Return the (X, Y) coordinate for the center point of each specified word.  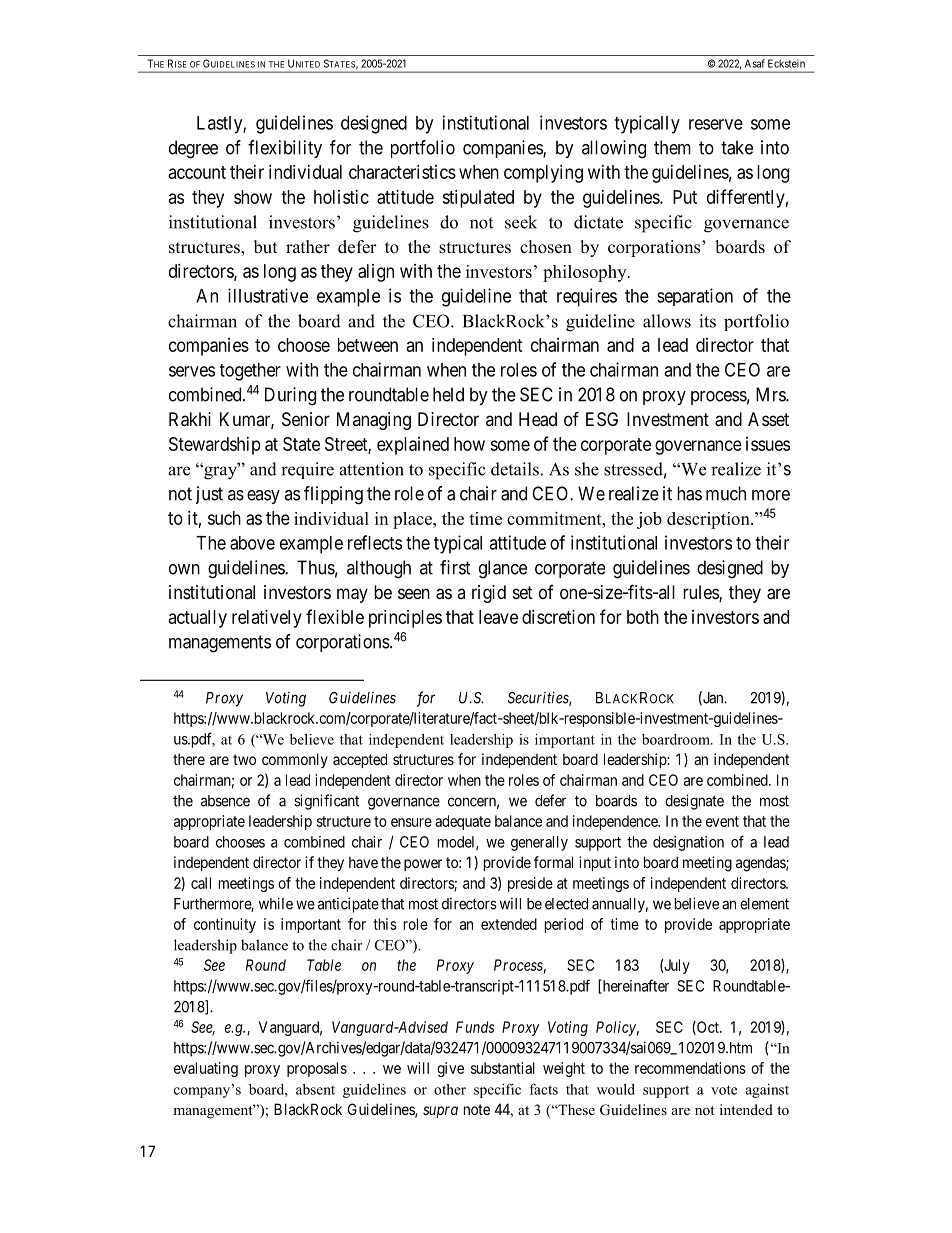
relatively (267, 619)
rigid (489, 594)
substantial (503, 1068)
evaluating (206, 1069)
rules (701, 593)
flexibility (285, 149)
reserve (716, 124)
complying (543, 174)
